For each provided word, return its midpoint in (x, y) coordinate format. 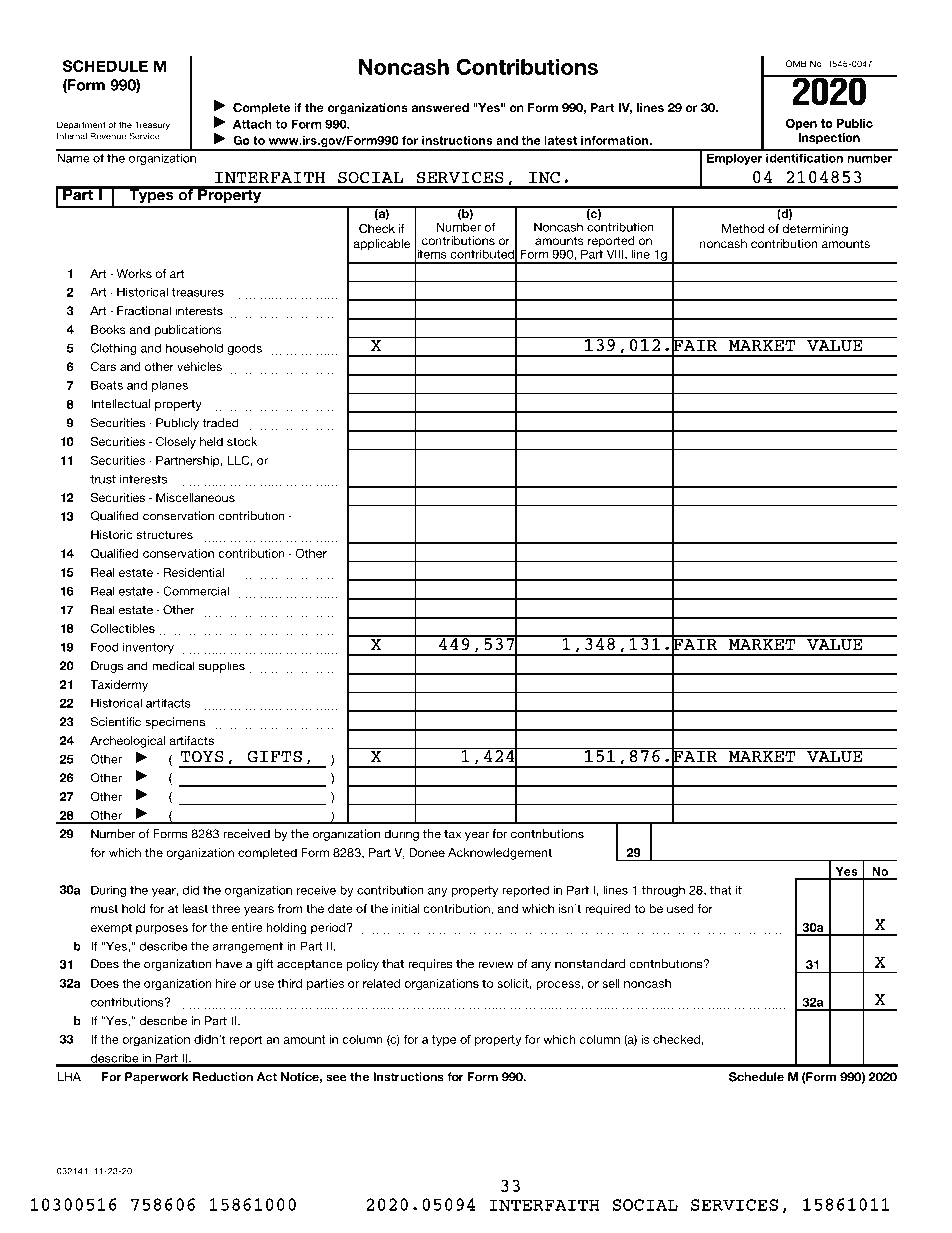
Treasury (152, 125)
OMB (796, 63)
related (381, 983)
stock (242, 441)
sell (611, 983)
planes (170, 386)
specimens (175, 723)
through (663, 891)
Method (743, 228)
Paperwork (157, 1078)
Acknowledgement (500, 854)
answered (440, 107)
